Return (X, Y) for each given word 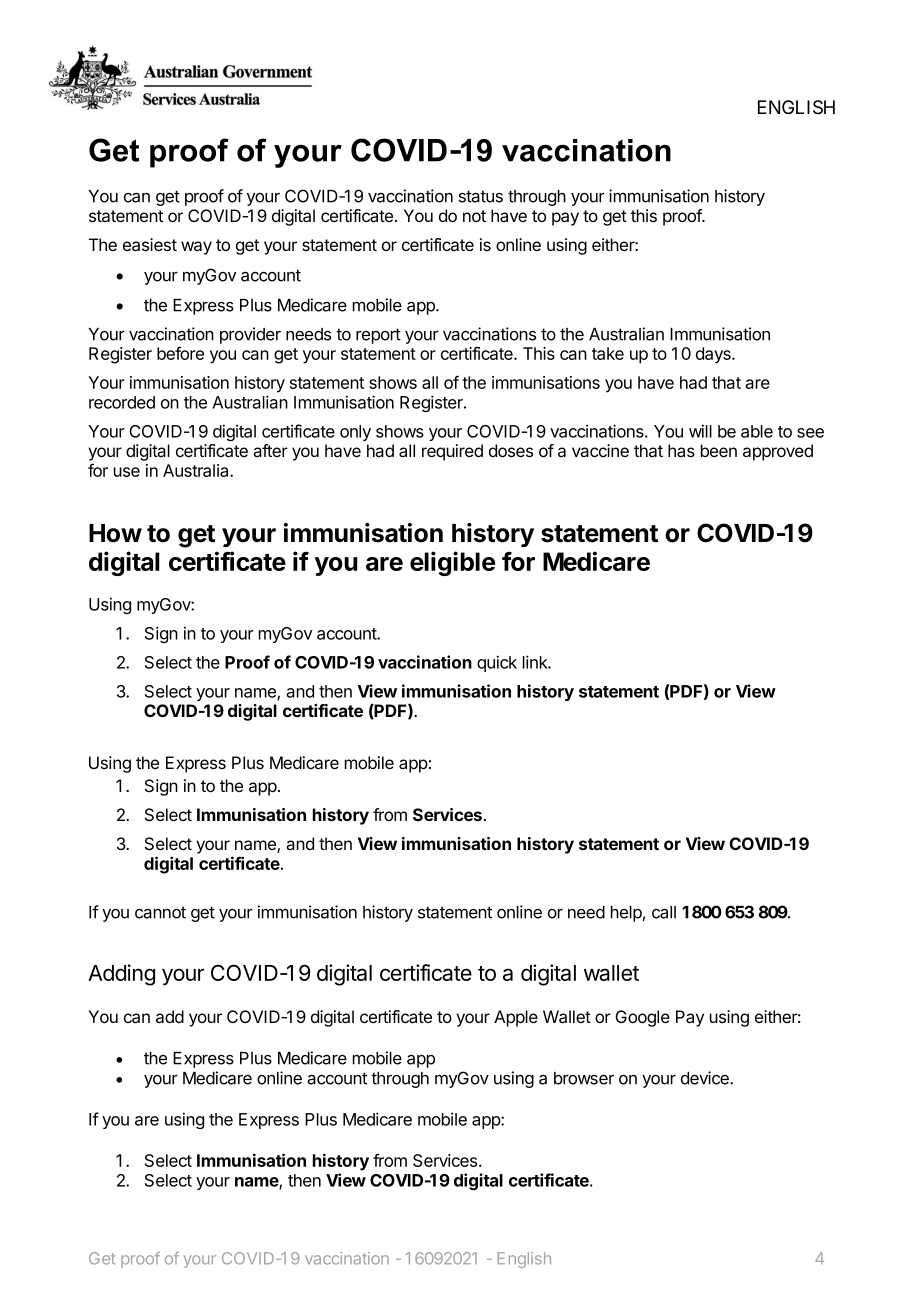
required (452, 452)
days (714, 355)
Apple (516, 1018)
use (127, 472)
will (700, 431)
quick (497, 663)
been (719, 450)
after (270, 450)
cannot (160, 912)
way (196, 248)
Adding (121, 975)
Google (642, 1018)
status (481, 196)
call (664, 912)
